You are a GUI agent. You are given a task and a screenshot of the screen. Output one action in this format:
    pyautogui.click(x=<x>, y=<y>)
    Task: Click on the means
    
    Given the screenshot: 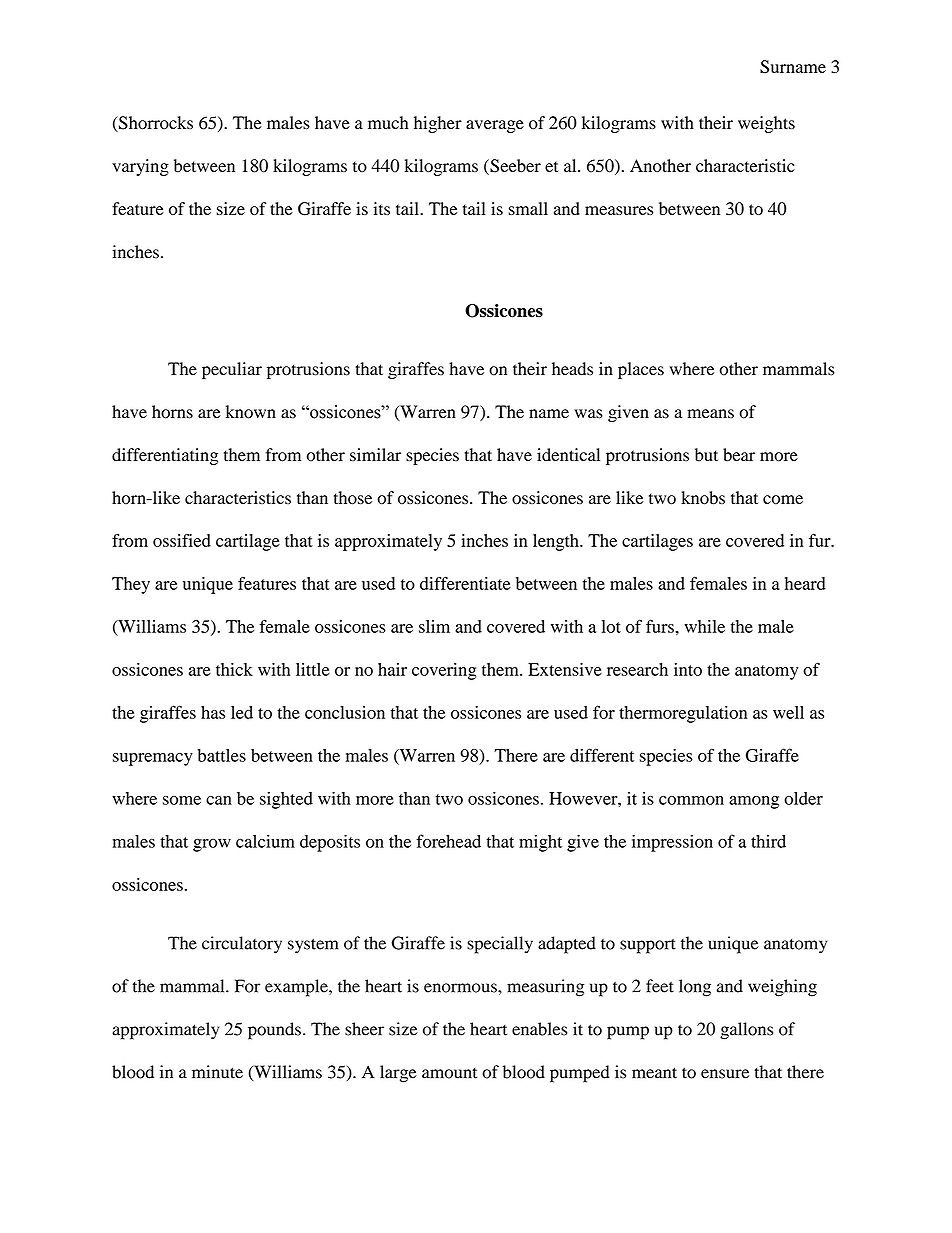 What is the action you would take?
    pyautogui.click(x=710, y=414)
